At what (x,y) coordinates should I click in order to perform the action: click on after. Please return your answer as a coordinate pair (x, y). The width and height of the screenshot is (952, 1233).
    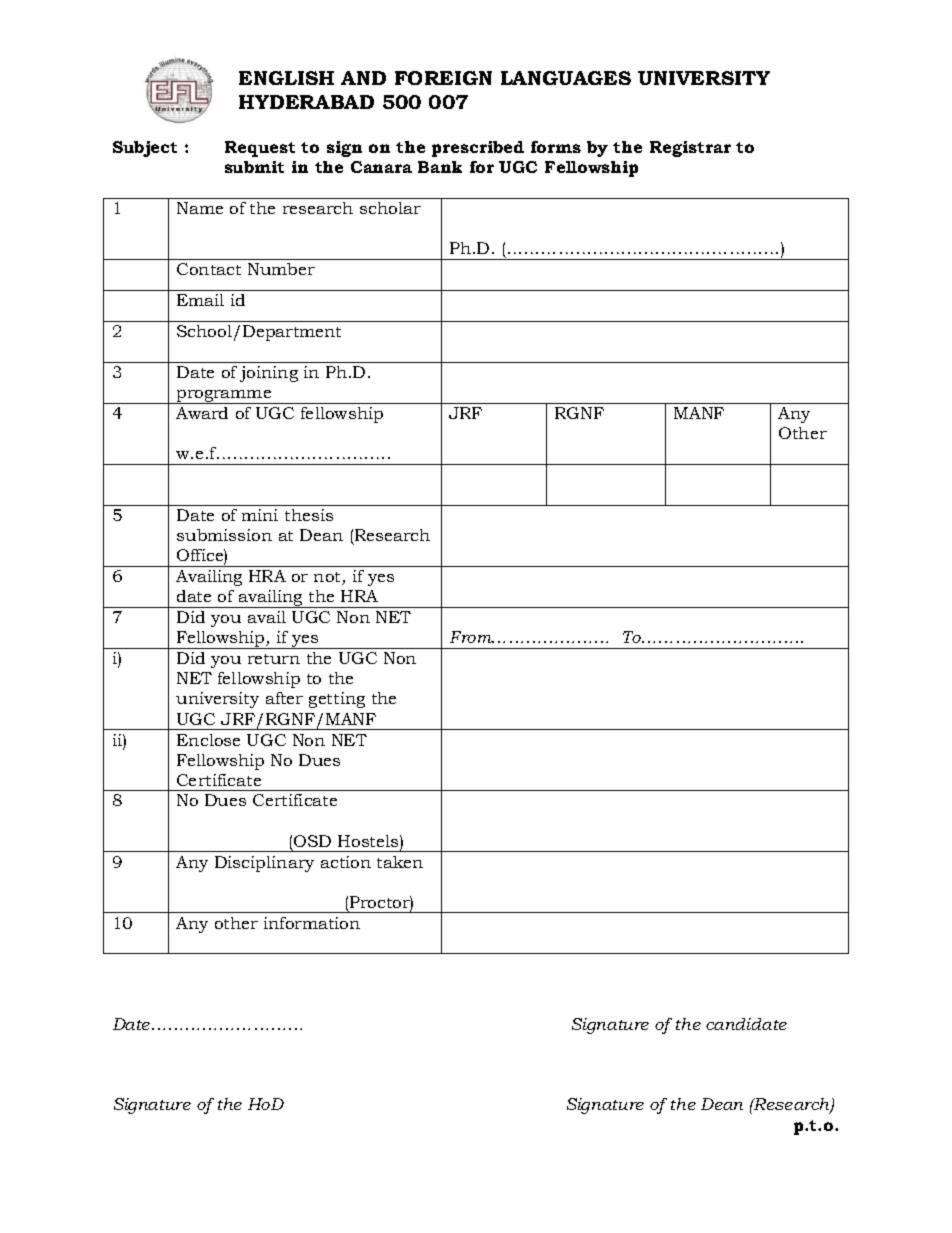
    Looking at the image, I should click on (284, 698).
